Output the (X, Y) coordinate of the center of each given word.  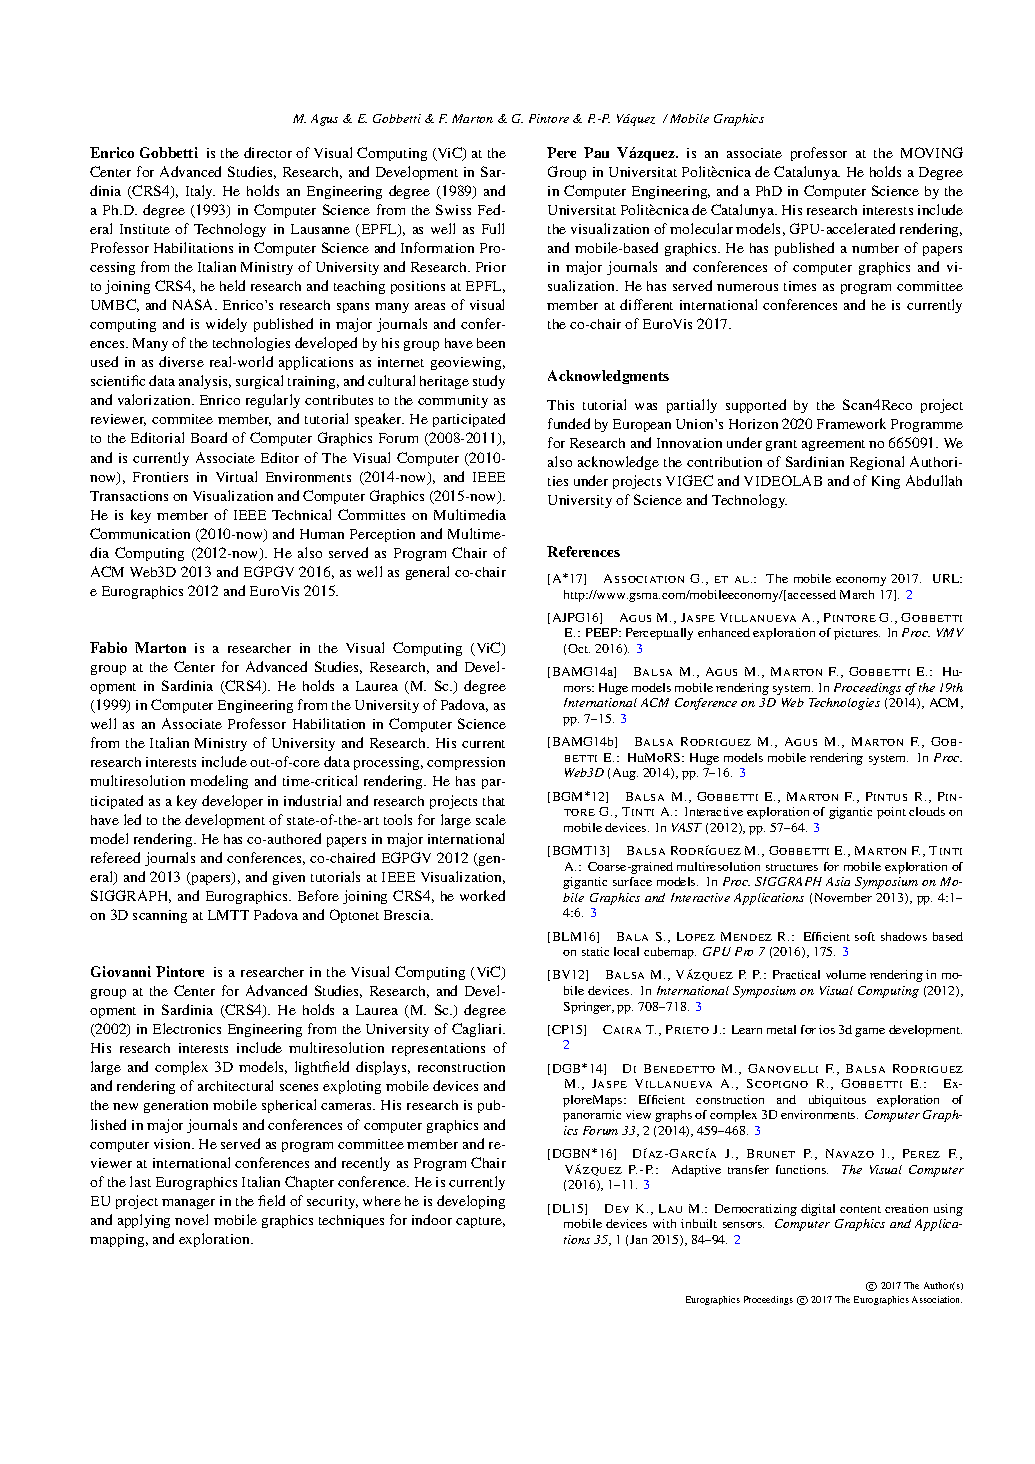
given (289, 878)
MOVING (932, 152)
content (860, 1209)
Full (493, 228)
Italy (200, 192)
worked (482, 895)
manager (188, 1204)
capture (480, 1222)
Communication (140, 533)
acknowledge (618, 463)
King (886, 482)
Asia (838, 881)
